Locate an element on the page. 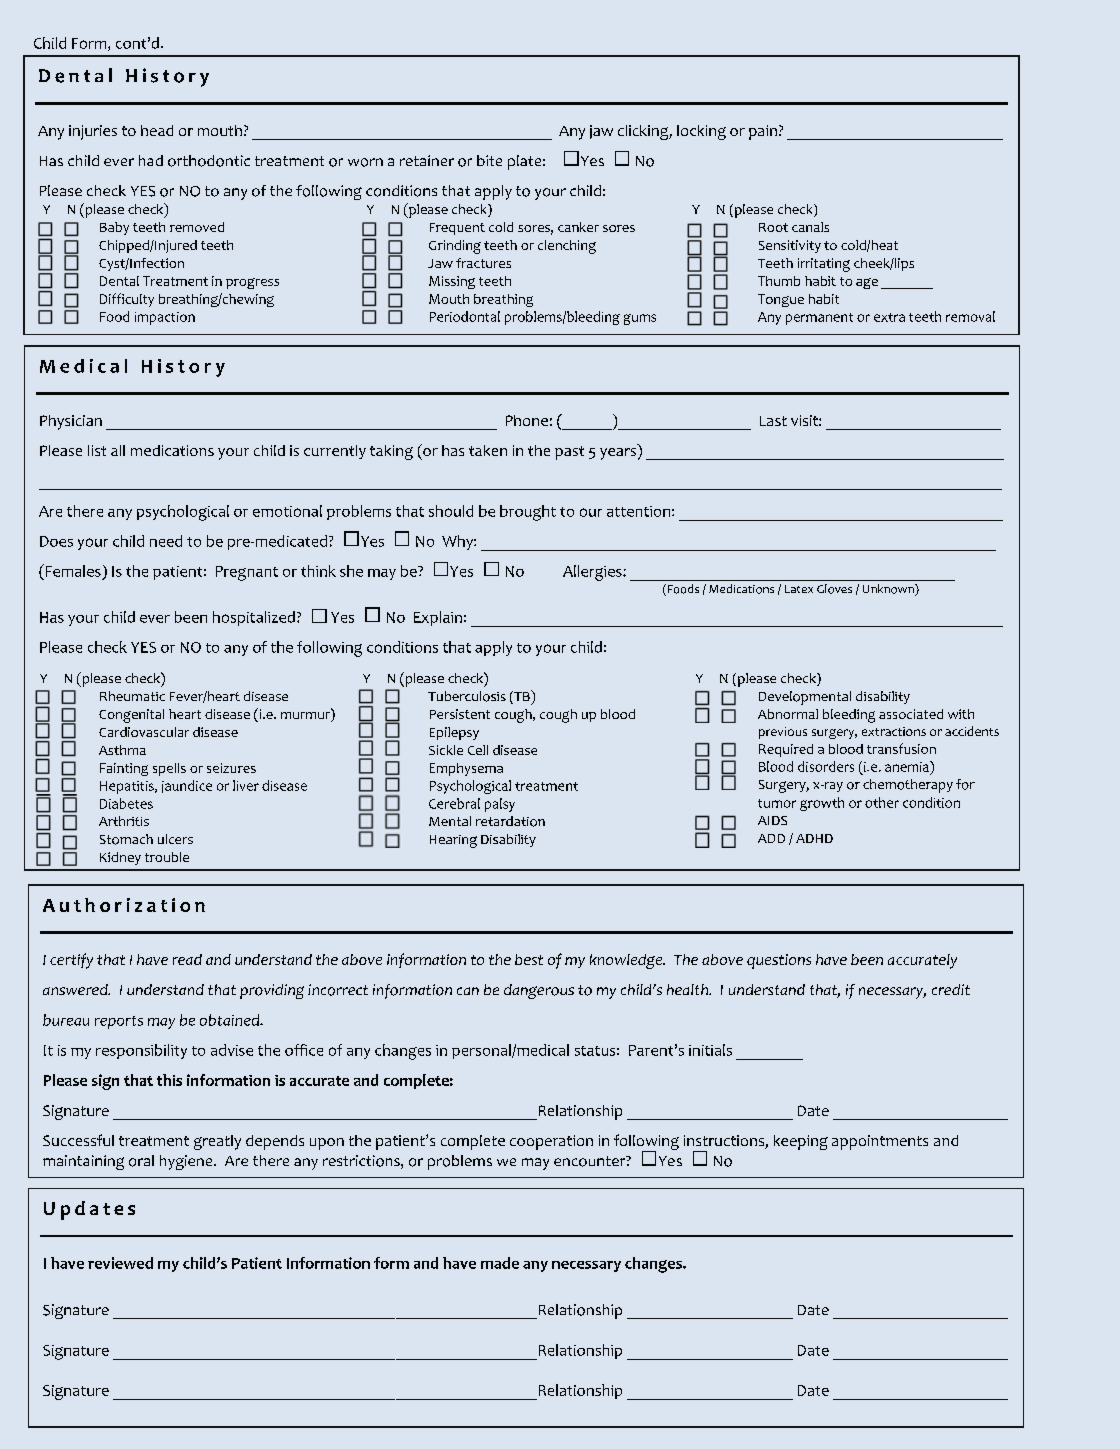  made is located at coordinates (500, 1263).
